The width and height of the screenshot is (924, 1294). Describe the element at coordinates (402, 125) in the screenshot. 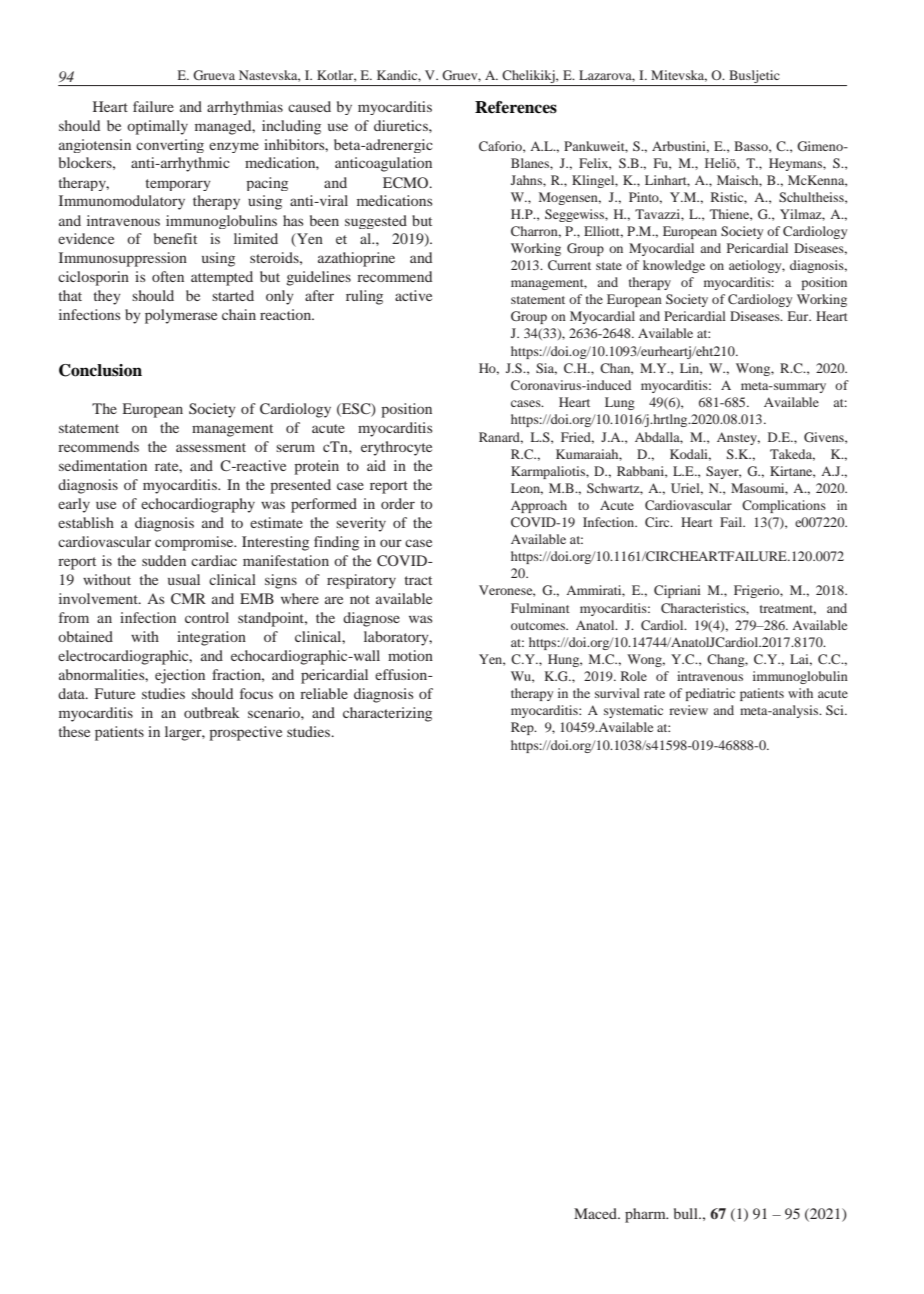

I see `diuretics` at that location.
